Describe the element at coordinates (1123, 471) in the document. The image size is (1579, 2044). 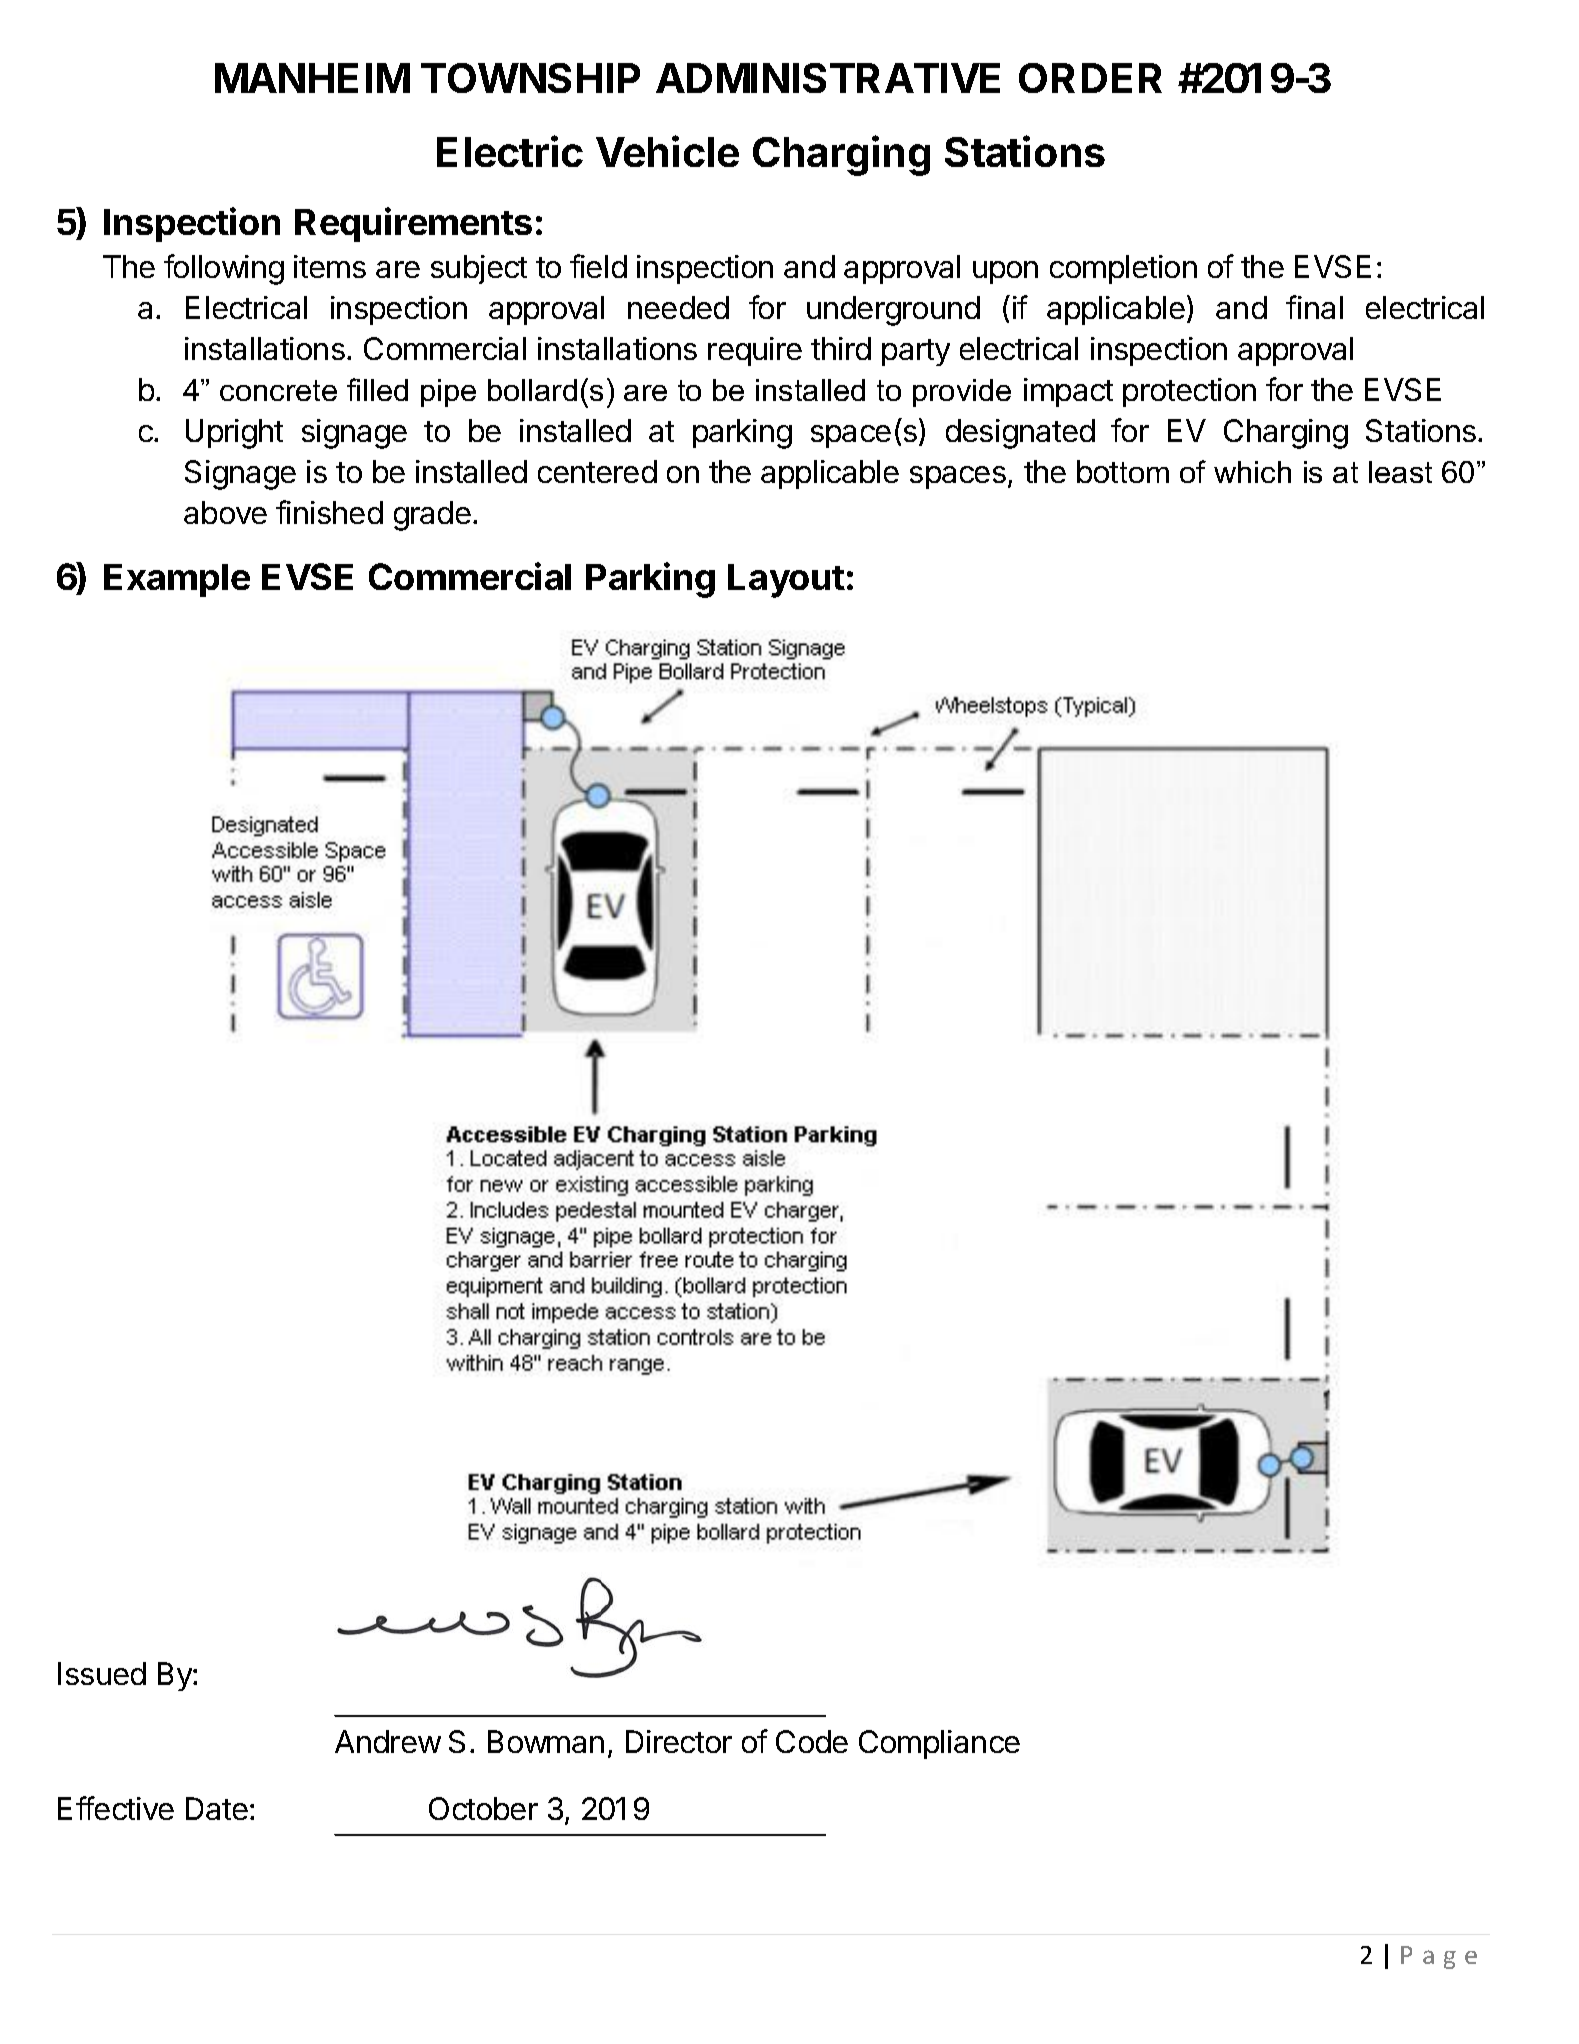
I see `bottom` at that location.
